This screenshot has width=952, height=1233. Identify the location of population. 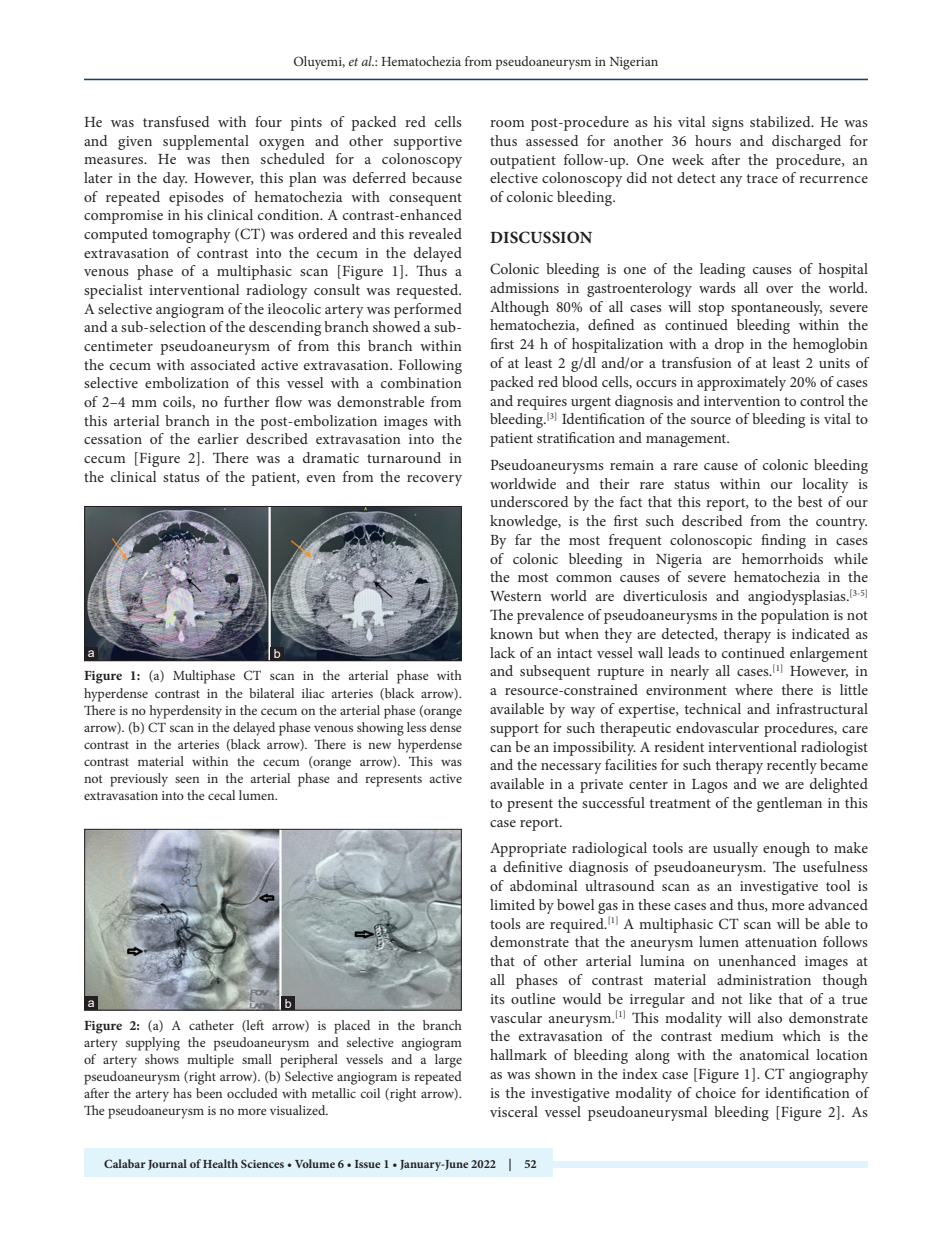
(795, 616).
